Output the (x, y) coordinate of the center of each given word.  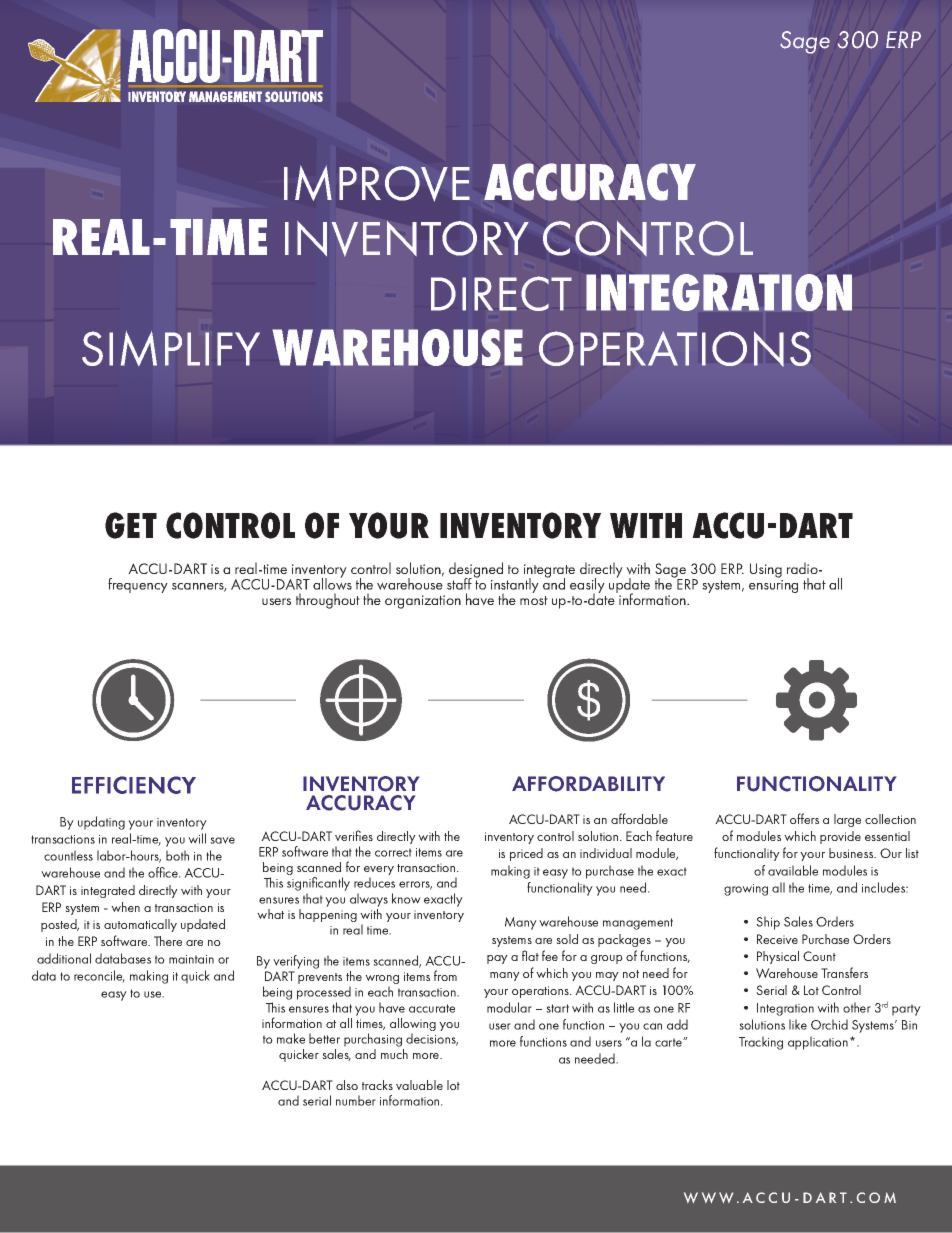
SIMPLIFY (171, 348)
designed (476, 571)
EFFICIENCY (134, 785)
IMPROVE (377, 183)
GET (131, 525)
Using (766, 570)
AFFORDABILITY (588, 784)
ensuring (773, 586)
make (291, 1038)
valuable (419, 1085)
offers (804, 818)
